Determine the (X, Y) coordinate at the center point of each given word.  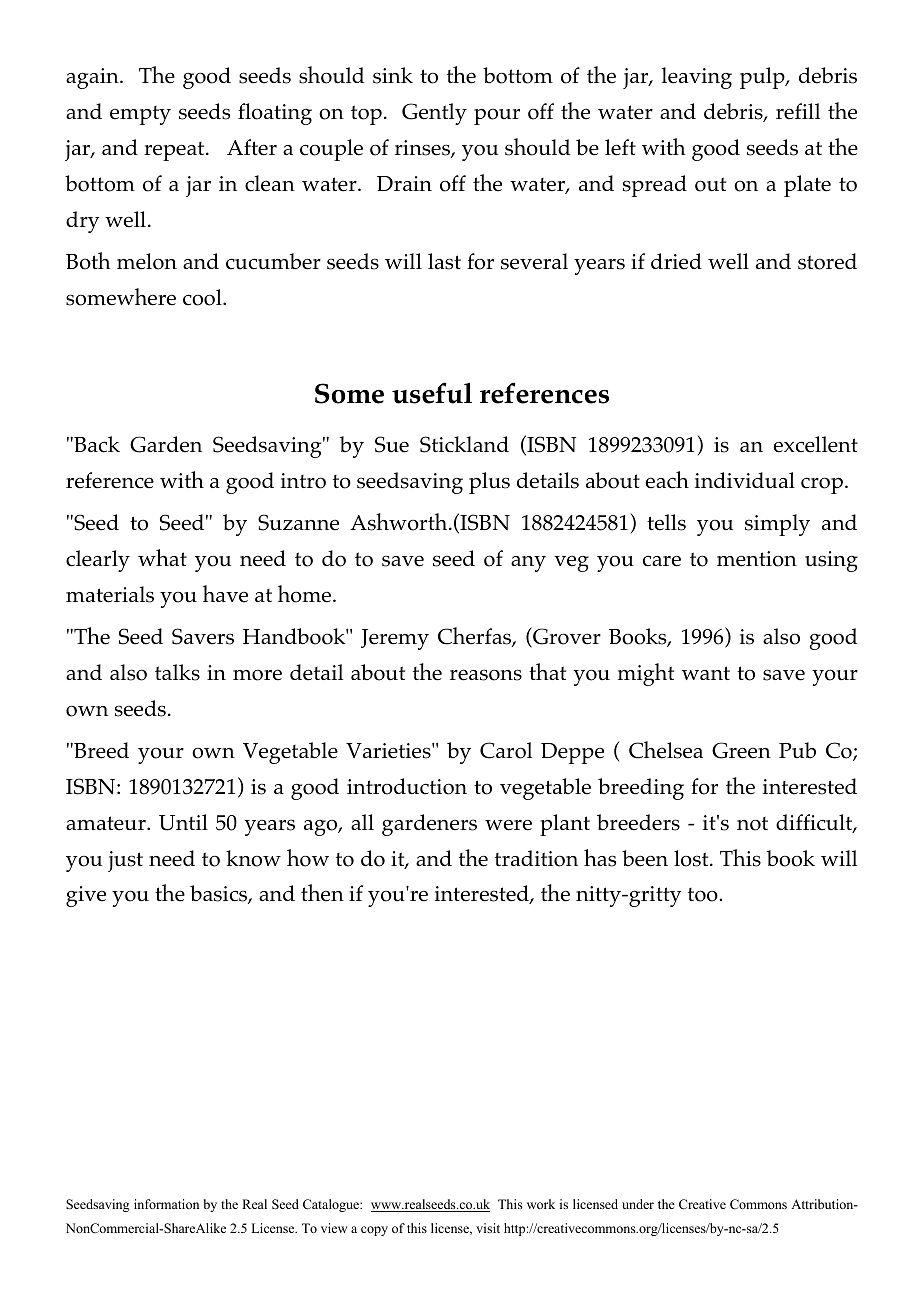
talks (177, 672)
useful (432, 393)
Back (96, 444)
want (706, 673)
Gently (434, 114)
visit (488, 1228)
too (704, 895)
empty (140, 115)
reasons (486, 675)
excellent (816, 444)
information (166, 1204)
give (86, 896)
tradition (536, 858)
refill (798, 111)
